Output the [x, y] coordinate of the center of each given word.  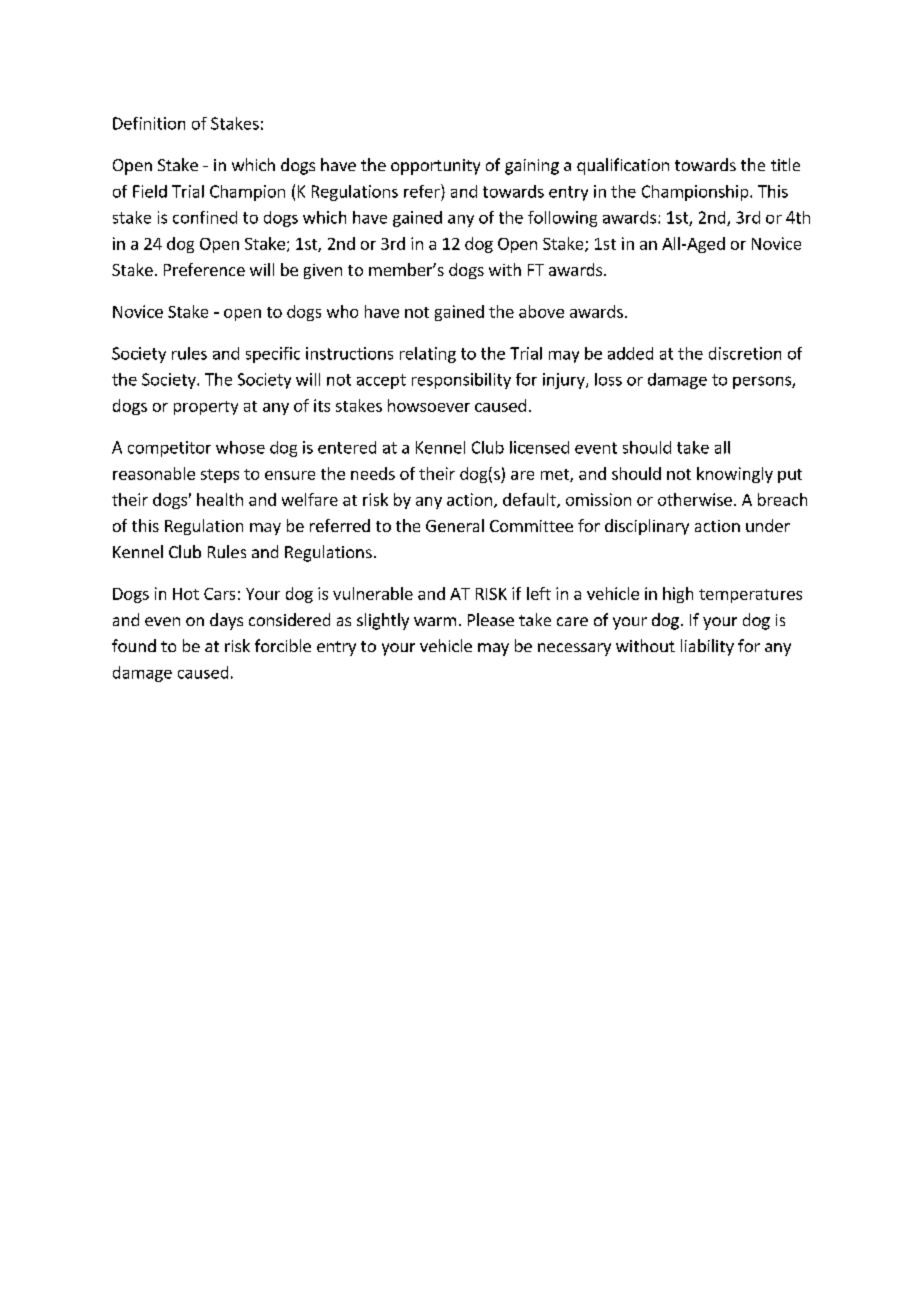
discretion [745, 353]
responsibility [461, 381]
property [206, 408]
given [323, 271]
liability [707, 647]
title [785, 164]
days [226, 621]
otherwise [695, 499]
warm [435, 621]
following [562, 219]
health [220, 499]
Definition [149, 123]
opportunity [435, 167]
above [541, 311]
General [455, 525]
